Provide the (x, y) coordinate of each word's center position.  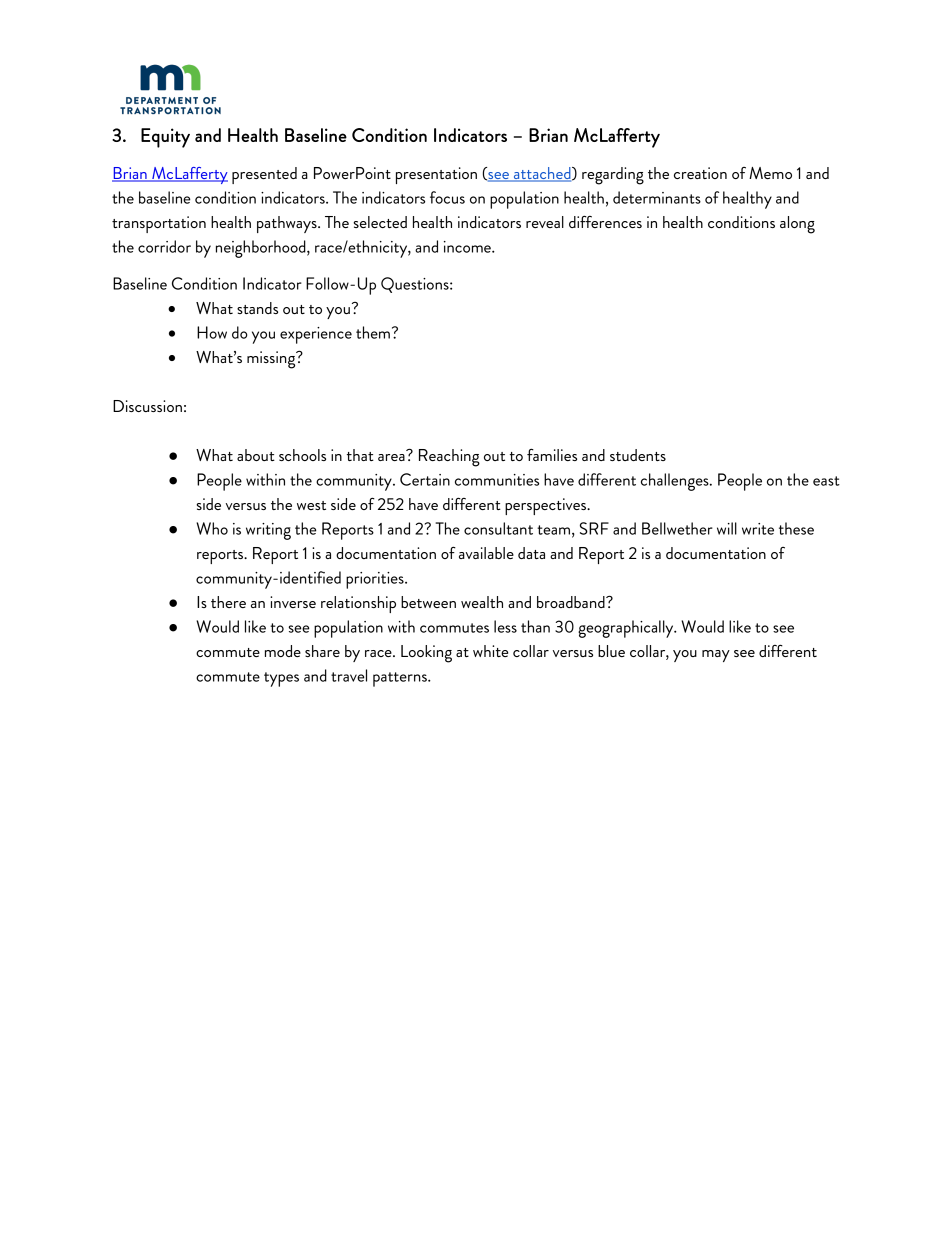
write (758, 529)
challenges (676, 482)
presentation (436, 175)
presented (264, 175)
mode (283, 651)
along (797, 225)
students (638, 455)
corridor (164, 246)
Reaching (449, 458)
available (486, 553)
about (256, 455)
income (468, 247)
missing (272, 360)
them (373, 332)
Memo (770, 173)
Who (212, 528)
